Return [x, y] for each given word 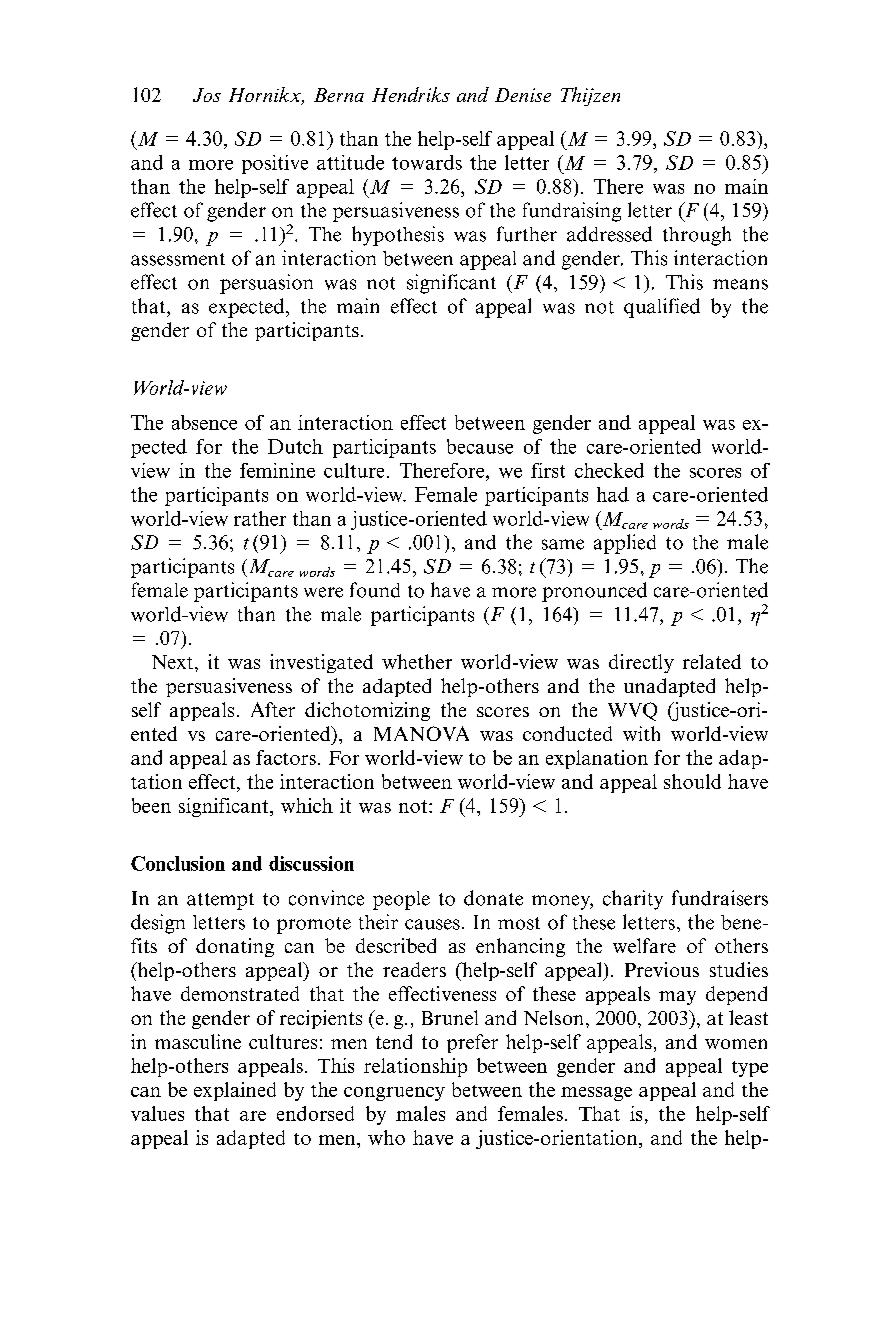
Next [174, 662]
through [697, 236]
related [712, 661]
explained [235, 1091]
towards [427, 162]
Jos [207, 95]
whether [417, 661]
